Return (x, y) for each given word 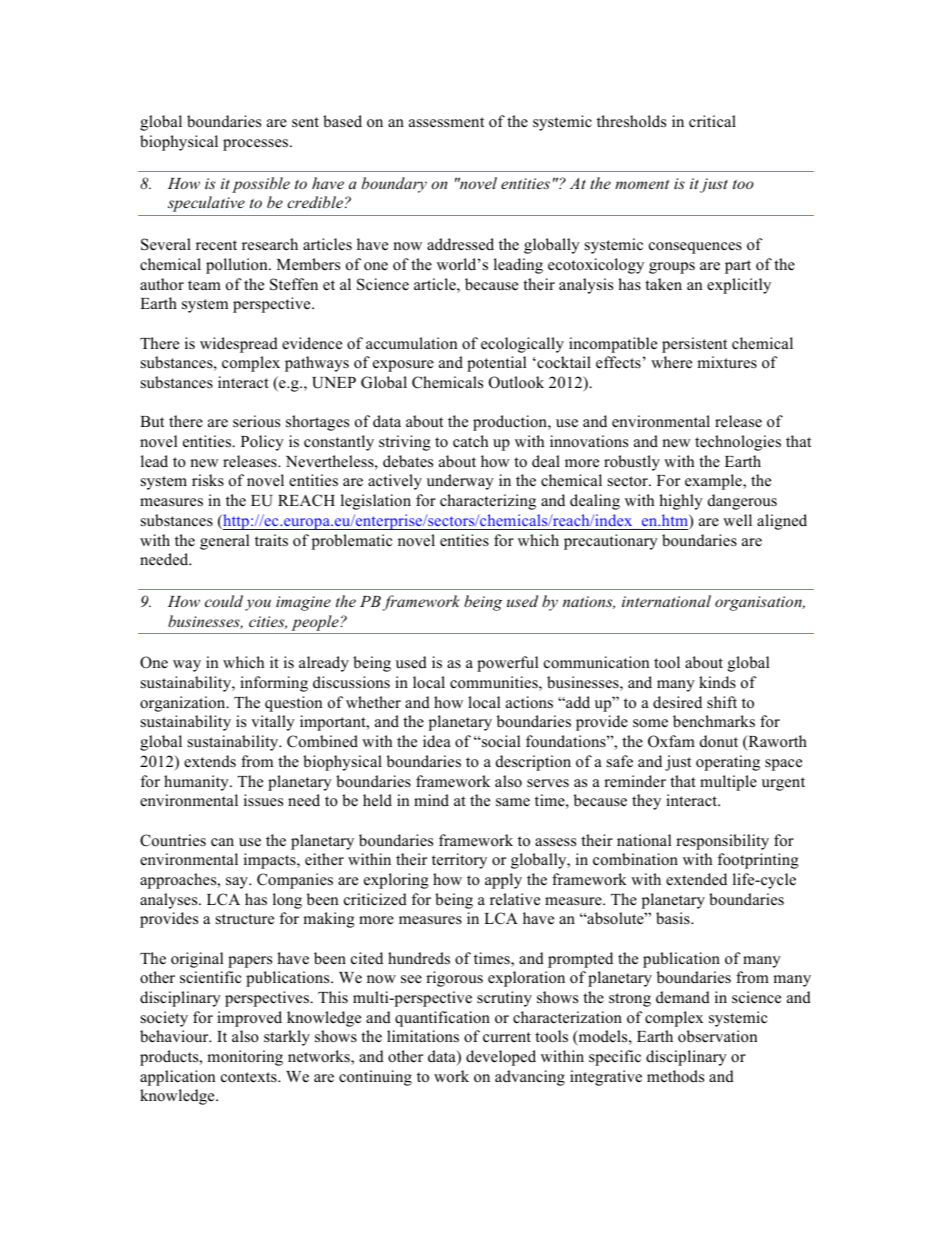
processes (257, 145)
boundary (394, 185)
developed (501, 1058)
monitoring (245, 1058)
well (737, 520)
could (224, 601)
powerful (507, 664)
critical (712, 121)
